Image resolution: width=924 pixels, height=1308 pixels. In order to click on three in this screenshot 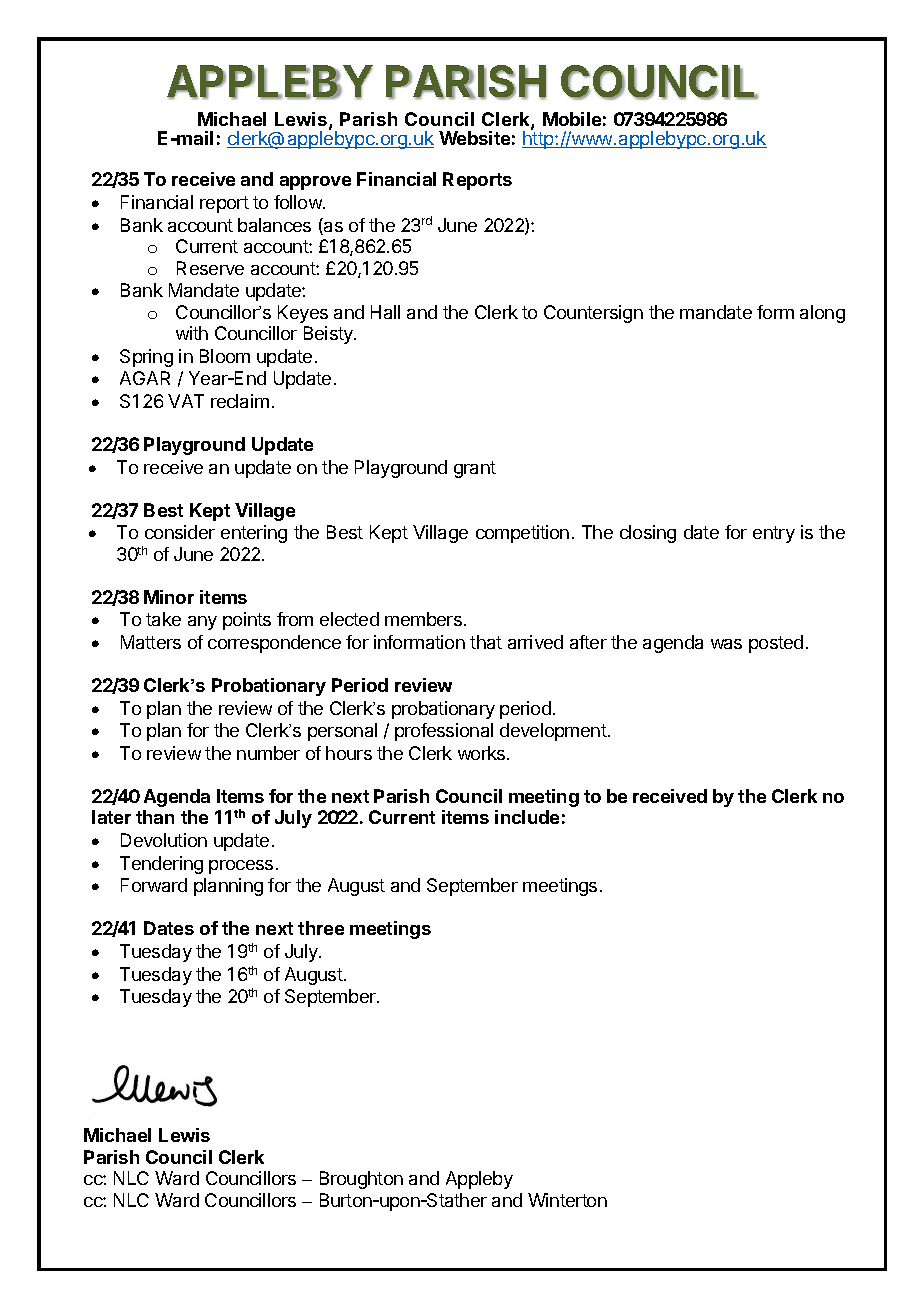, I will do `click(321, 928)`.
